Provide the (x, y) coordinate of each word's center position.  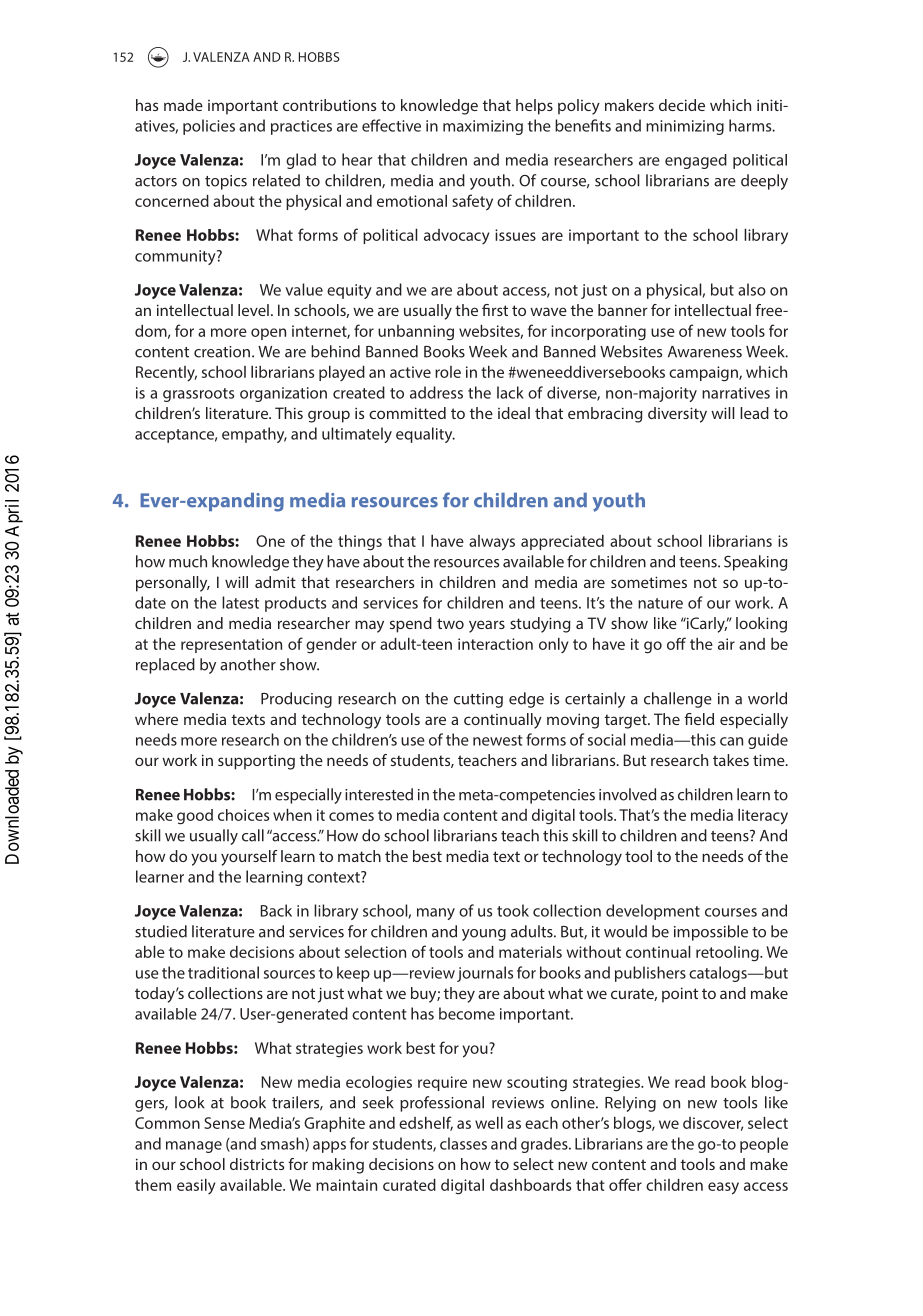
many (436, 914)
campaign (704, 374)
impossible (711, 933)
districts (257, 1164)
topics (226, 182)
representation (231, 645)
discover (713, 1124)
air (726, 644)
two (450, 623)
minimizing (685, 127)
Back (276, 910)
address (436, 392)
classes (463, 1143)
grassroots (198, 395)
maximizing (483, 127)
